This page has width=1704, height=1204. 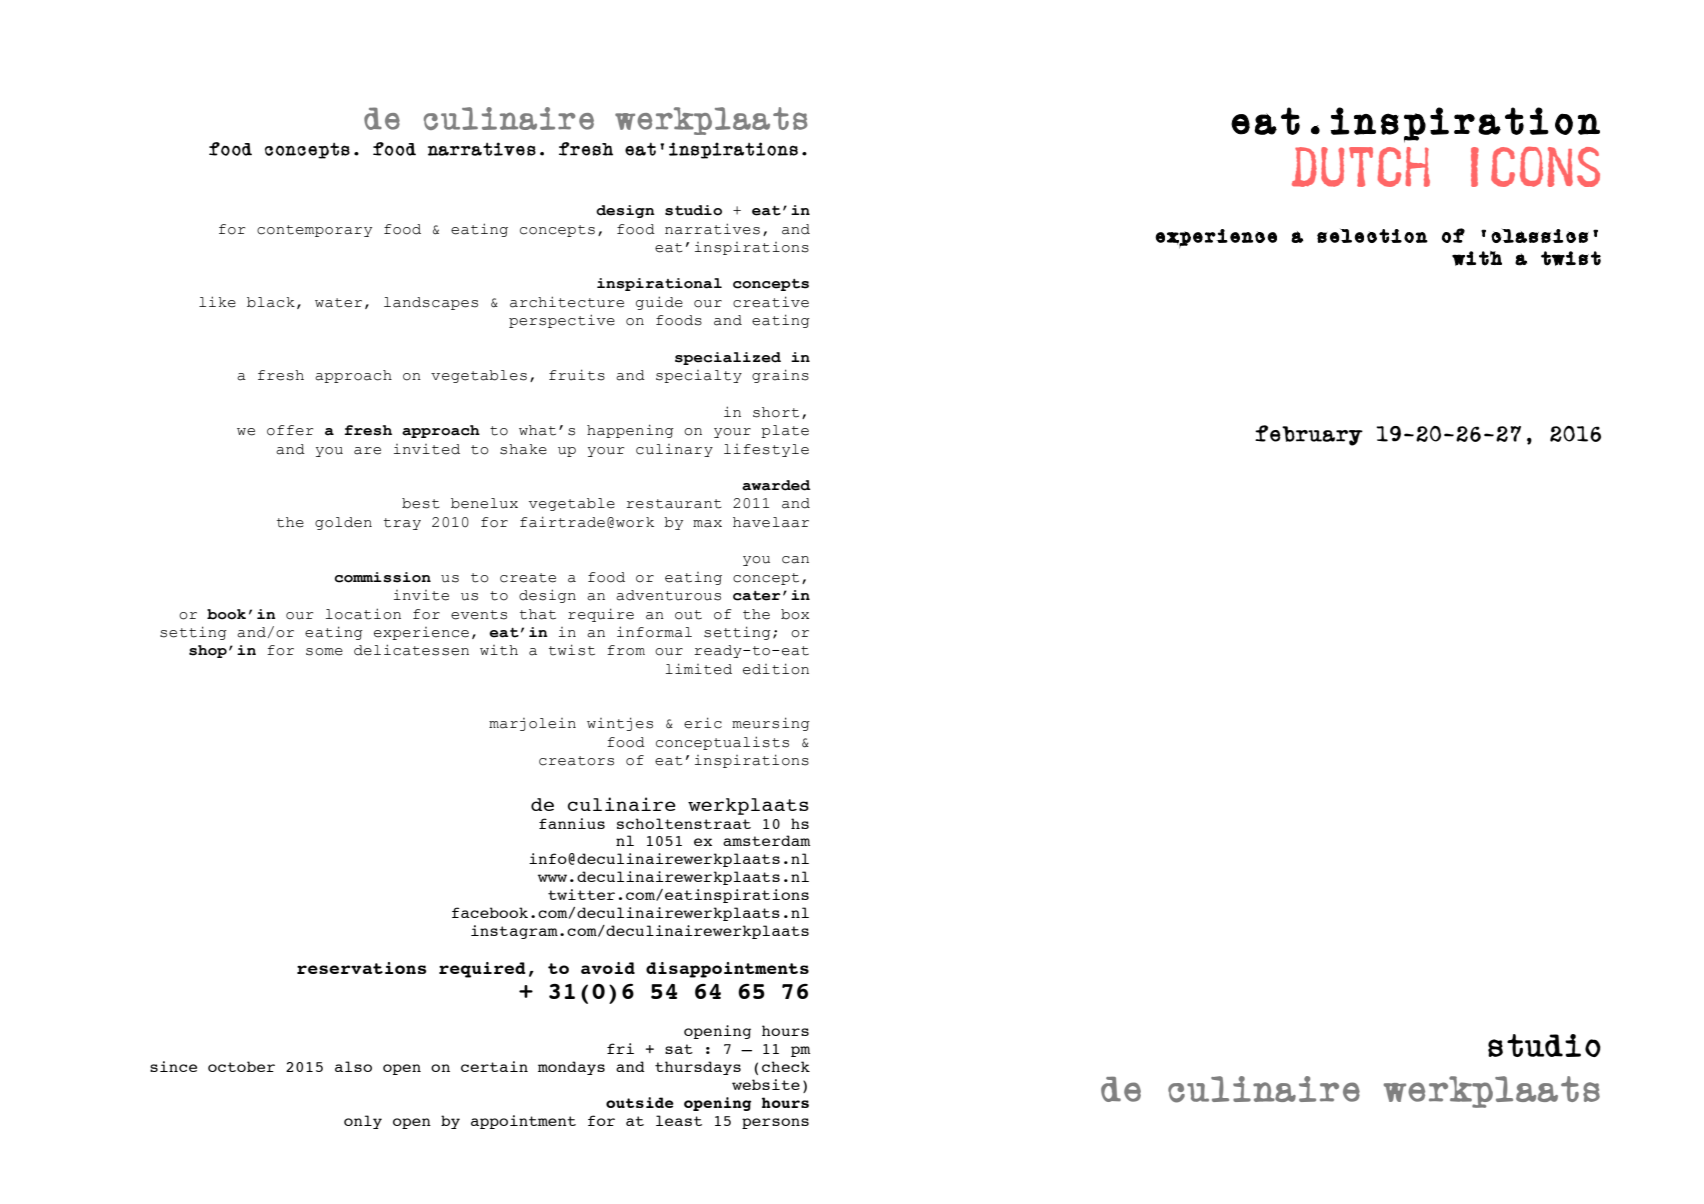 What do you see at coordinates (785, 431) in the page?
I see `plate` at bounding box center [785, 431].
